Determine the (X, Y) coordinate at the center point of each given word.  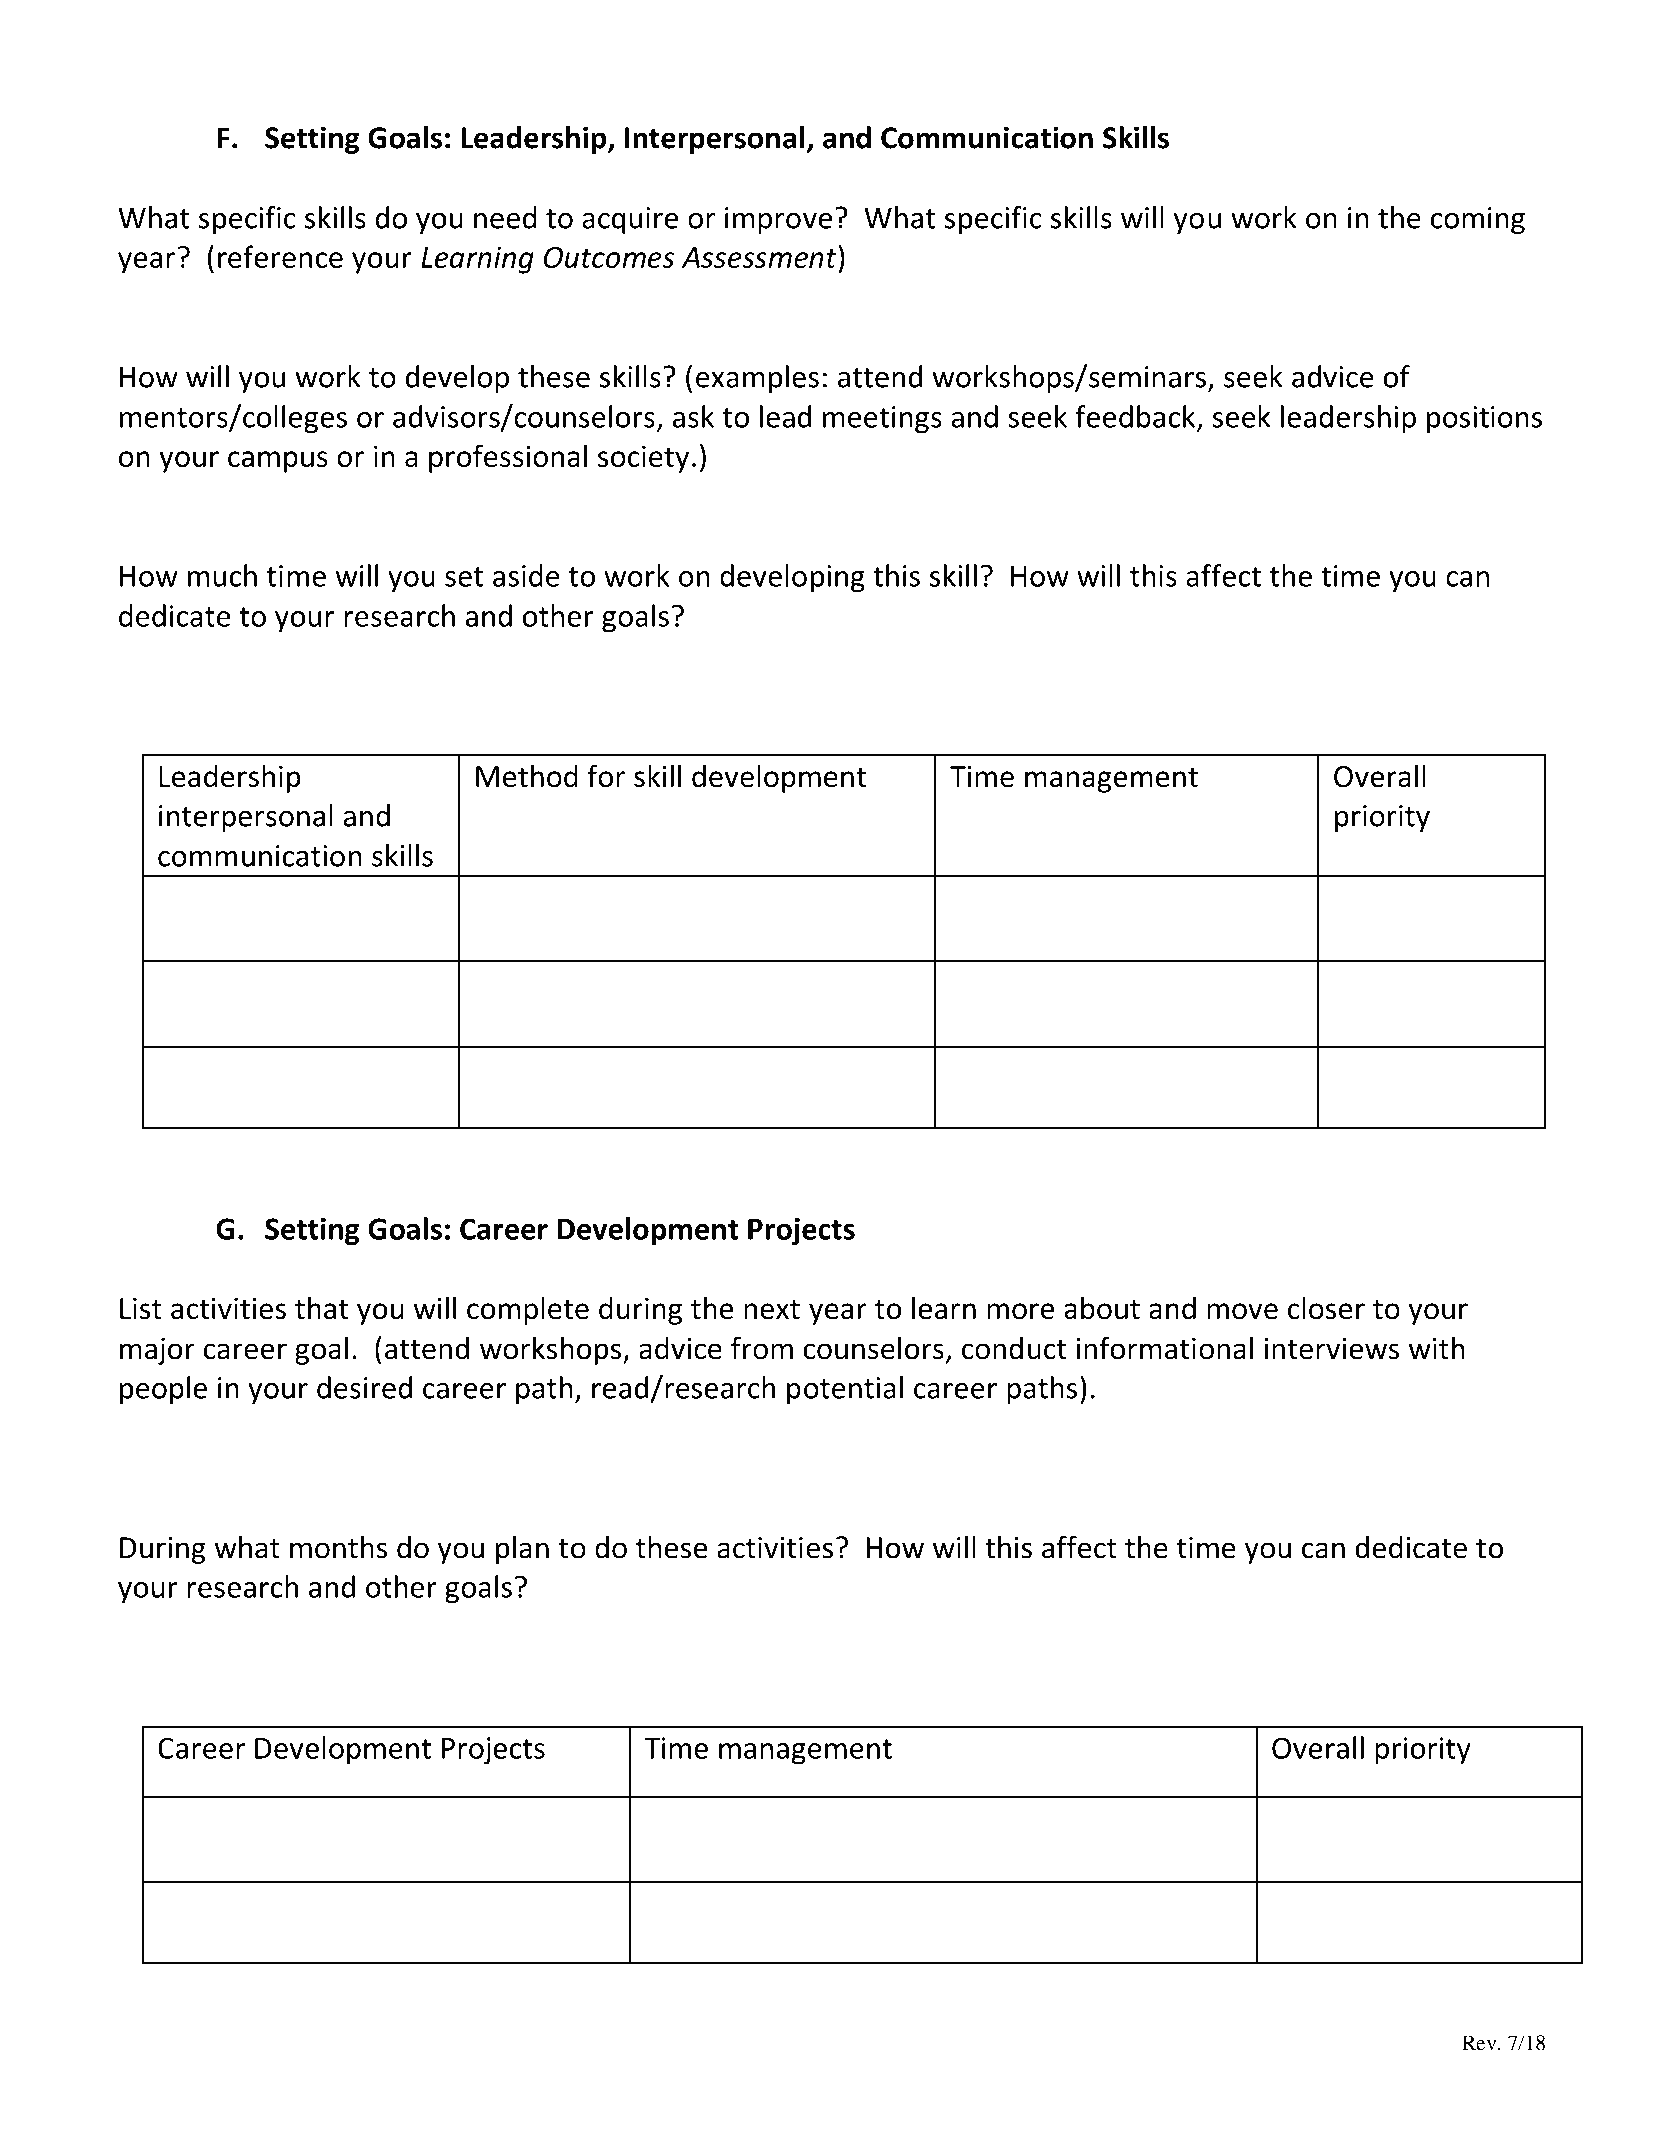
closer (1326, 1308)
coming (1478, 220)
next (772, 1310)
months (338, 1547)
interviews (1331, 1349)
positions (1484, 420)
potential (845, 1390)
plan (522, 1550)
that (321, 1308)
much (222, 575)
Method (527, 775)
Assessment (760, 256)
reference (280, 256)
